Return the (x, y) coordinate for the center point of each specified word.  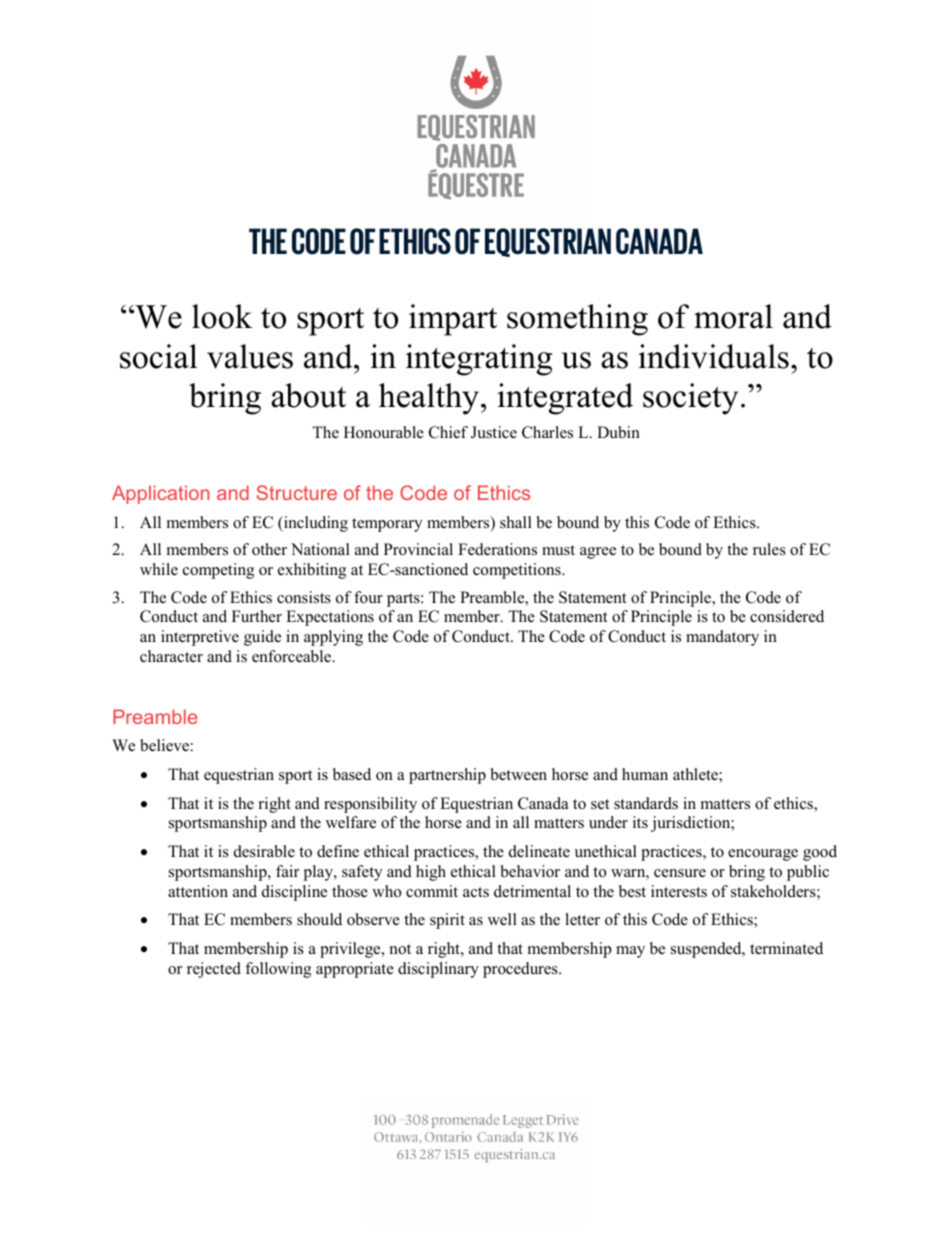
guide (262, 638)
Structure (296, 492)
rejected (214, 970)
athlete (696, 775)
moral (733, 316)
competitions (518, 571)
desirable (264, 851)
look (222, 316)
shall (516, 522)
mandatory (722, 638)
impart (453, 320)
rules (769, 549)
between (519, 774)
